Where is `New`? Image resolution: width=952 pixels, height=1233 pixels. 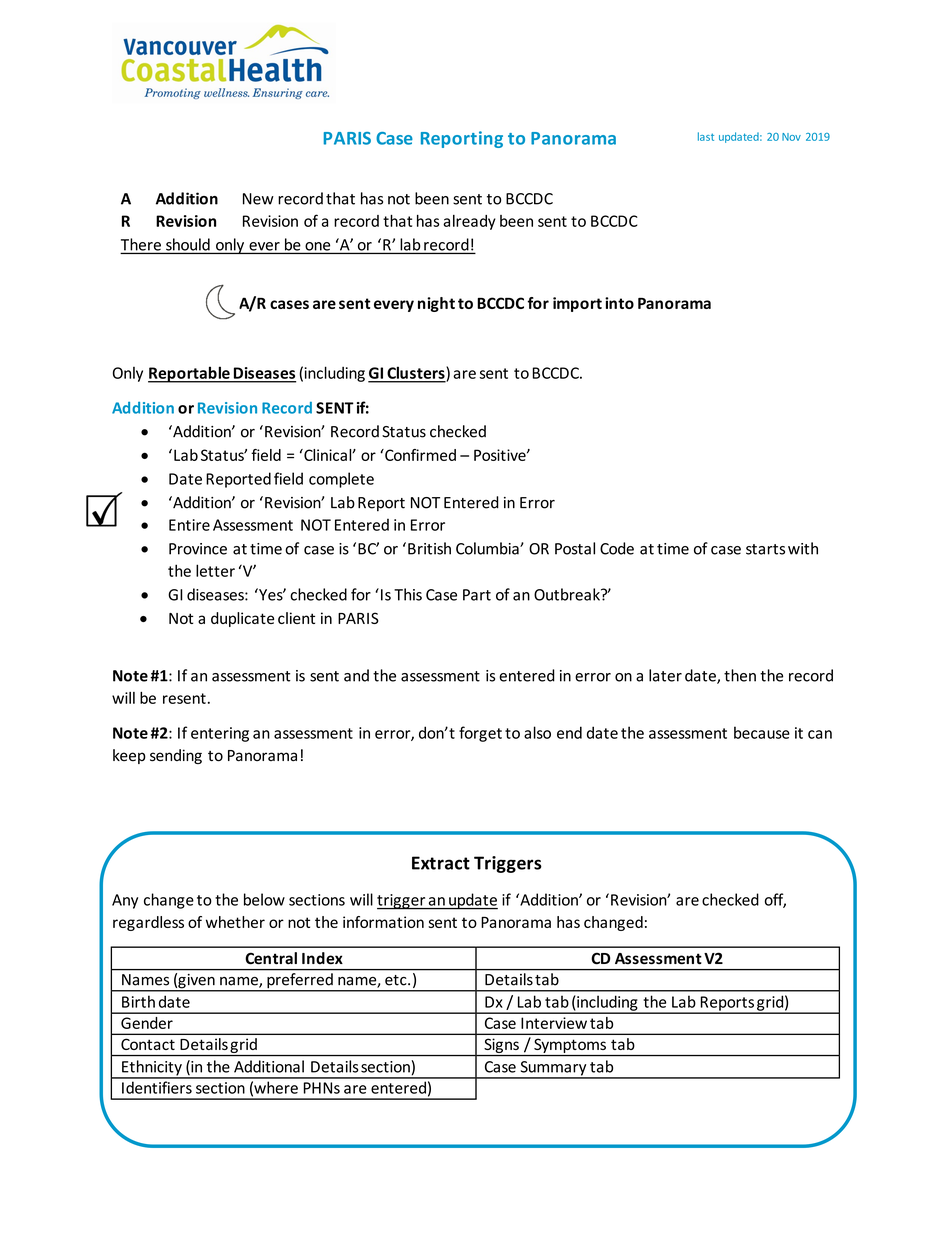 New is located at coordinates (258, 199).
